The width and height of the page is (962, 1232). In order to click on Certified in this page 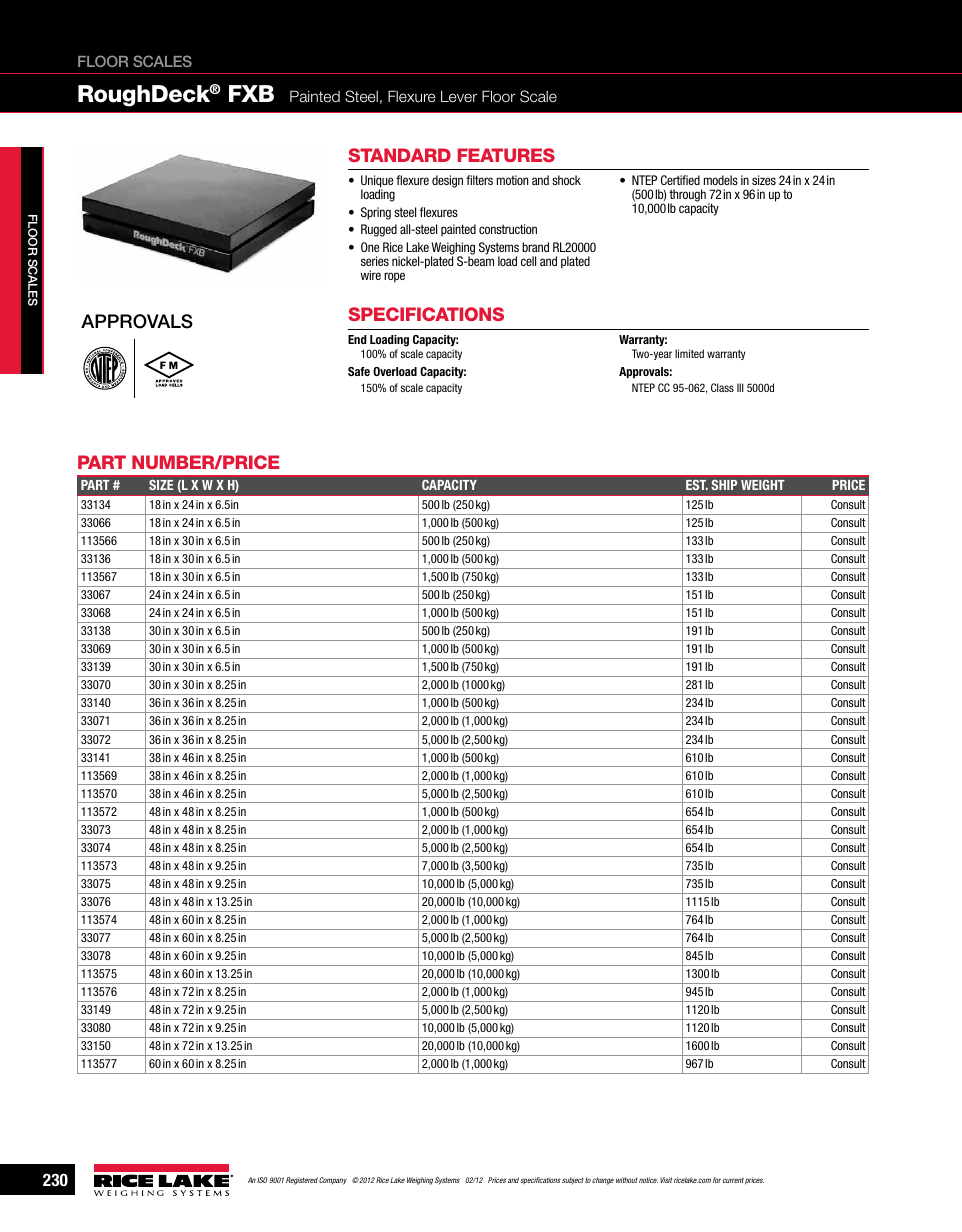, I will do `click(680, 180)`.
